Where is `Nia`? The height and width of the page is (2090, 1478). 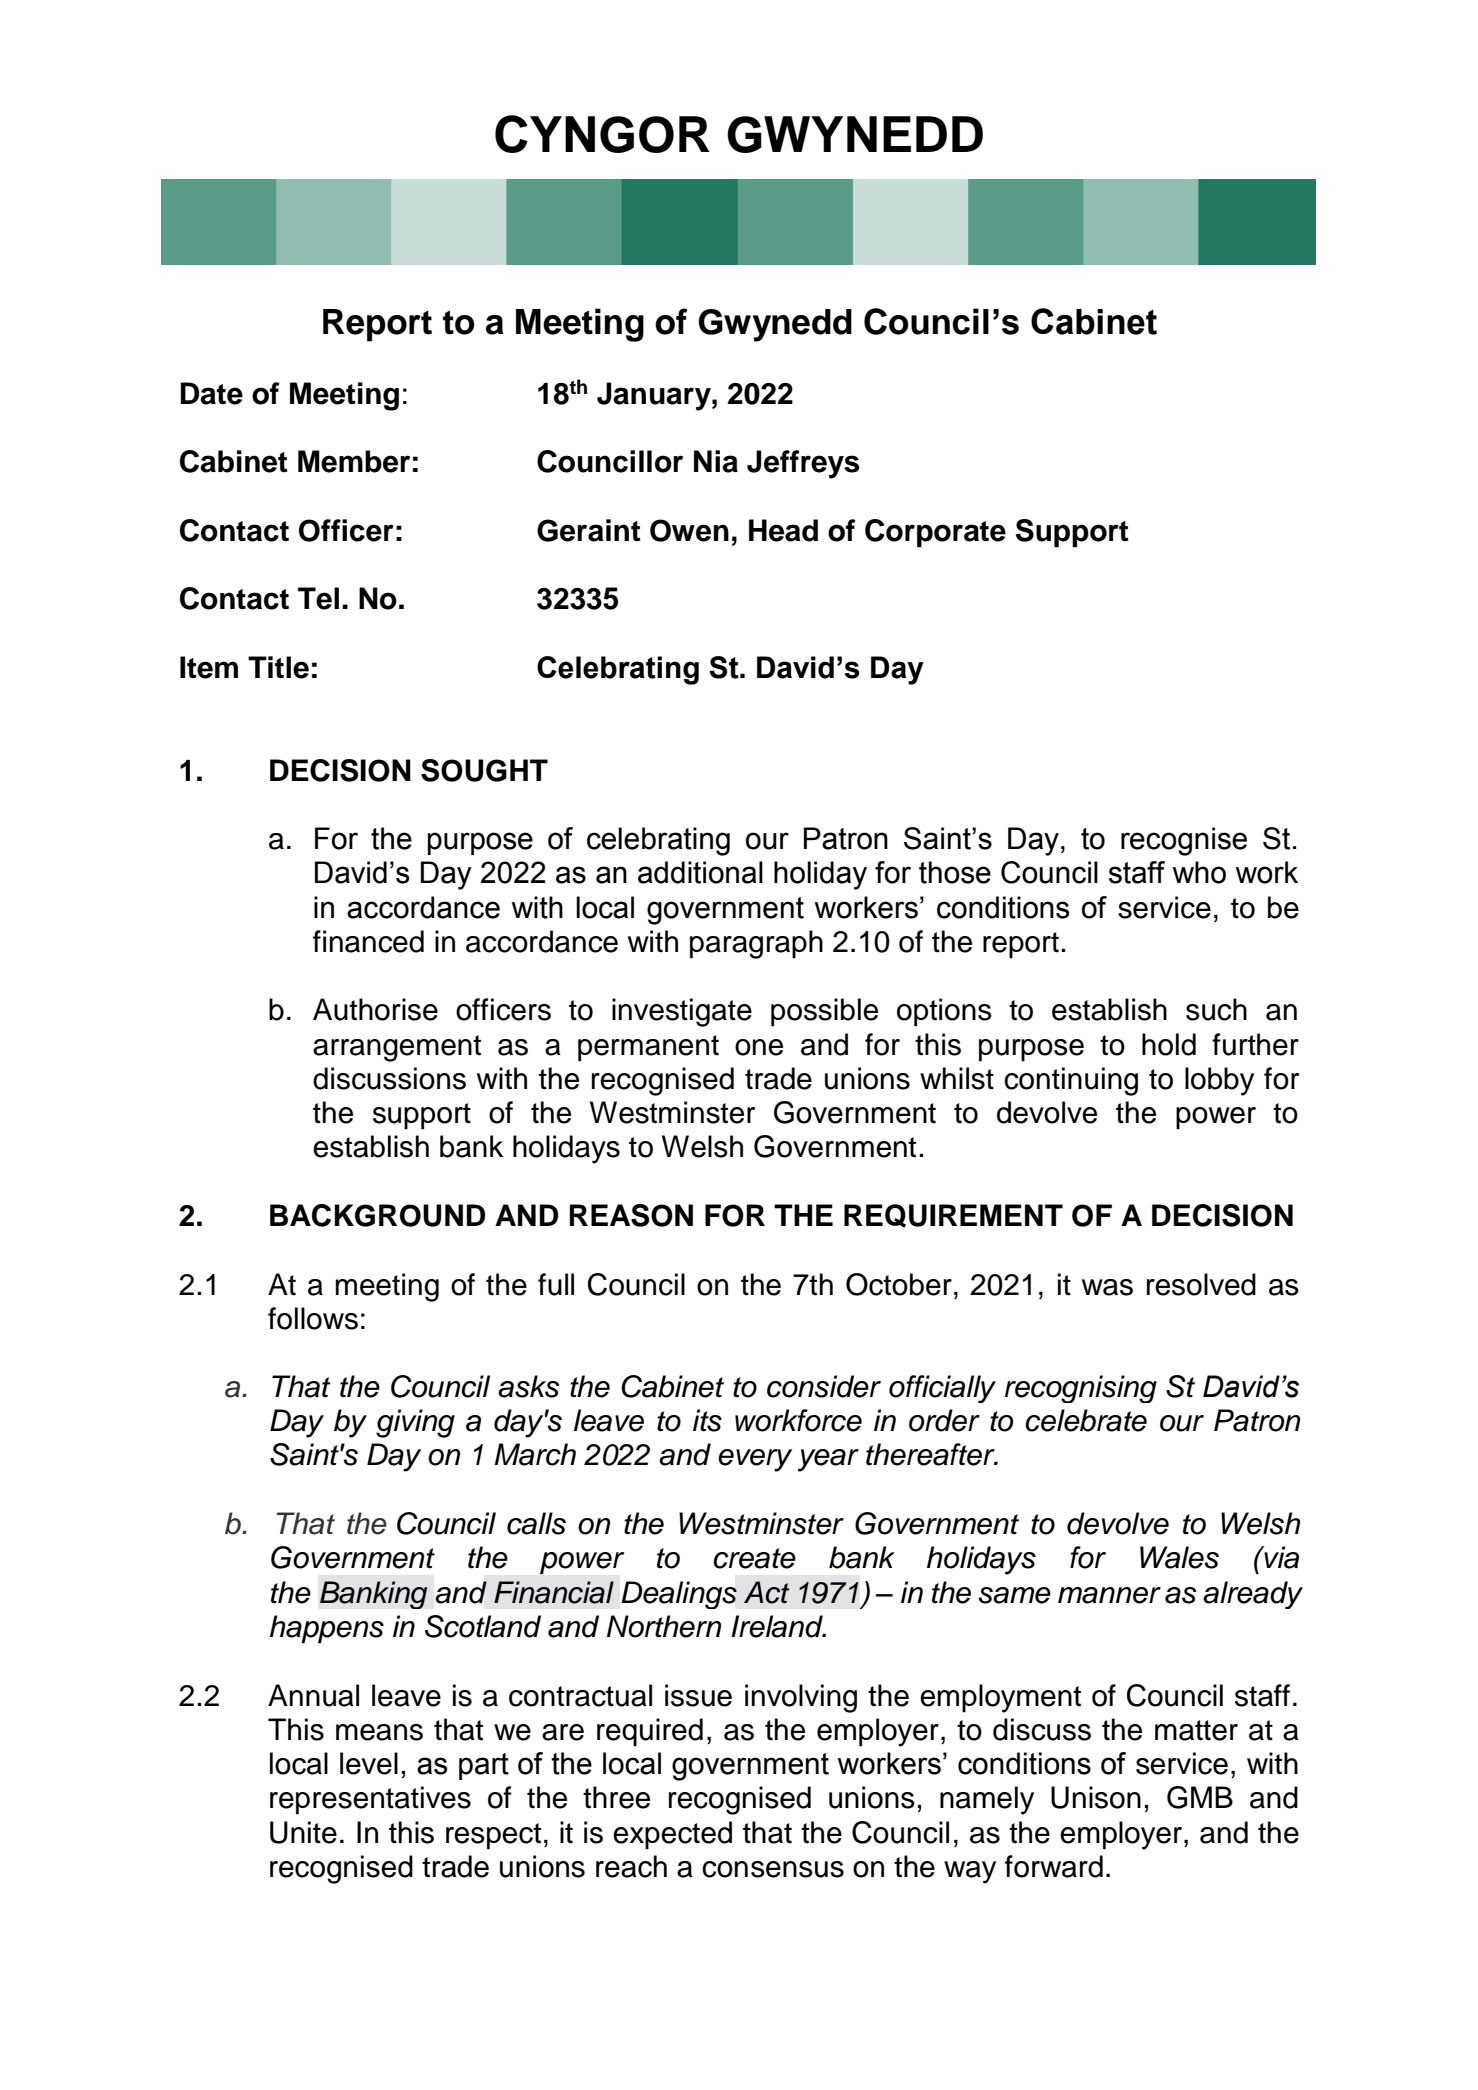
Nia is located at coordinates (716, 461).
